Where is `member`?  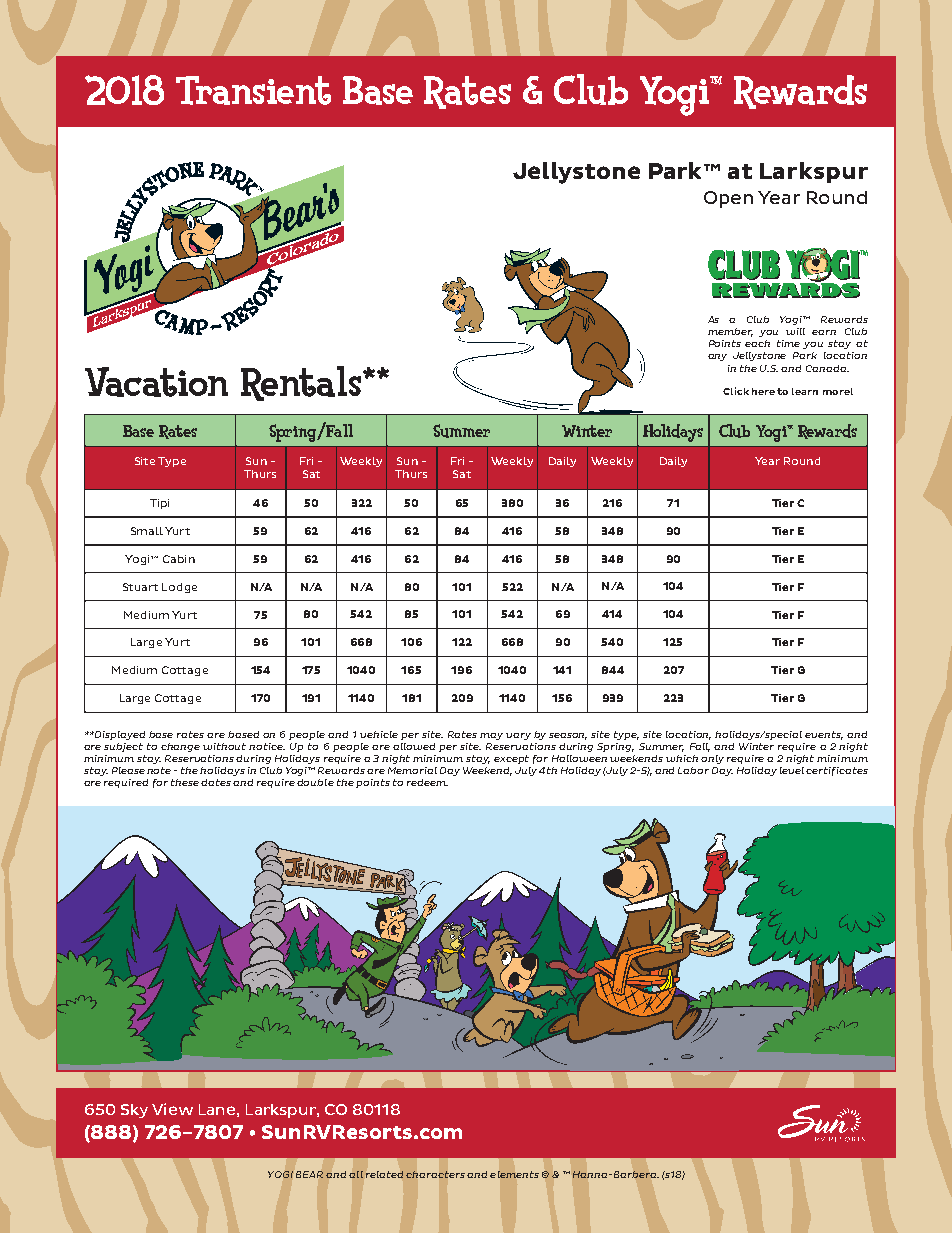 member is located at coordinates (730, 332).
